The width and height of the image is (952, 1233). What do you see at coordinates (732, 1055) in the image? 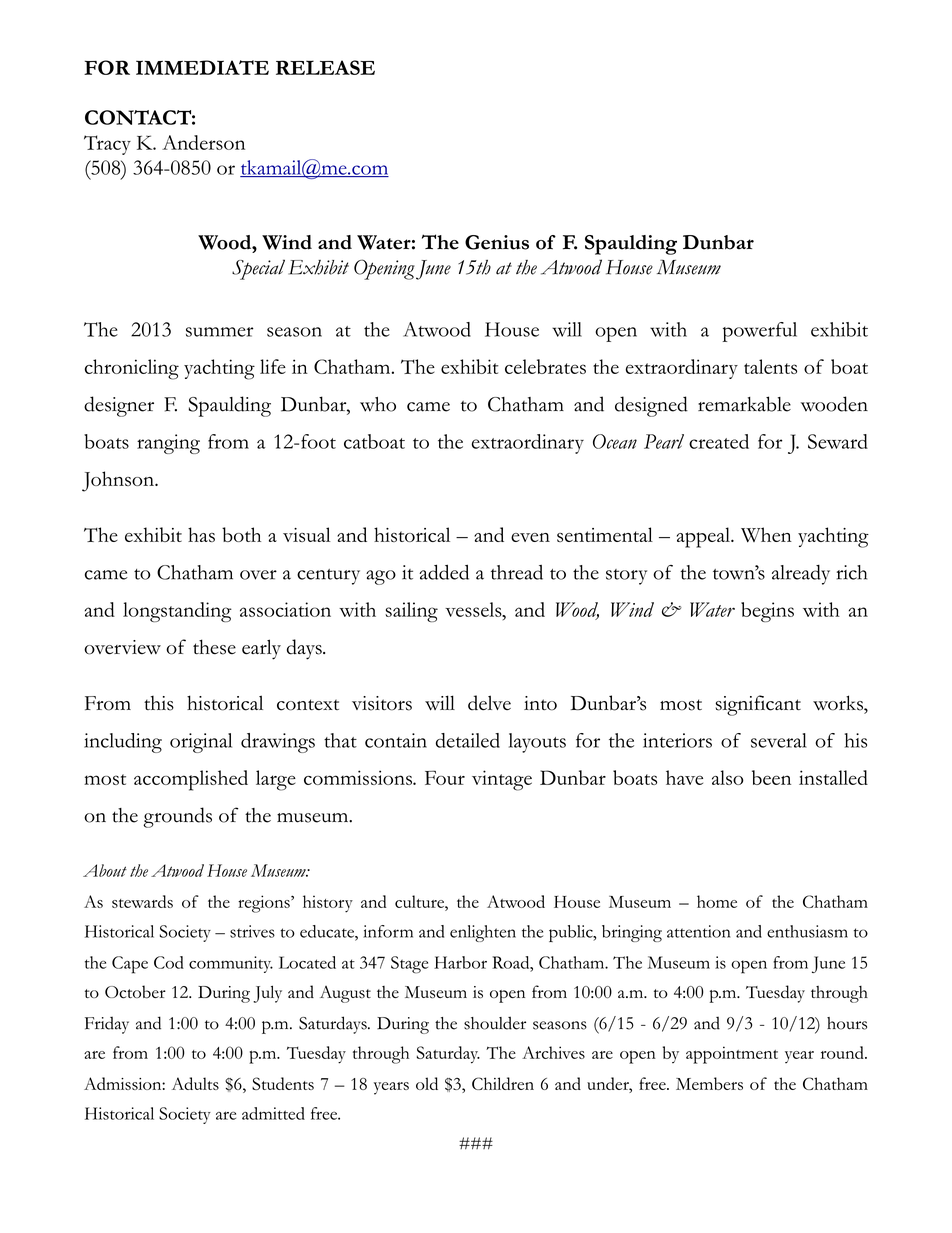
I see `appointment` at bounding box center [732, 1055].
